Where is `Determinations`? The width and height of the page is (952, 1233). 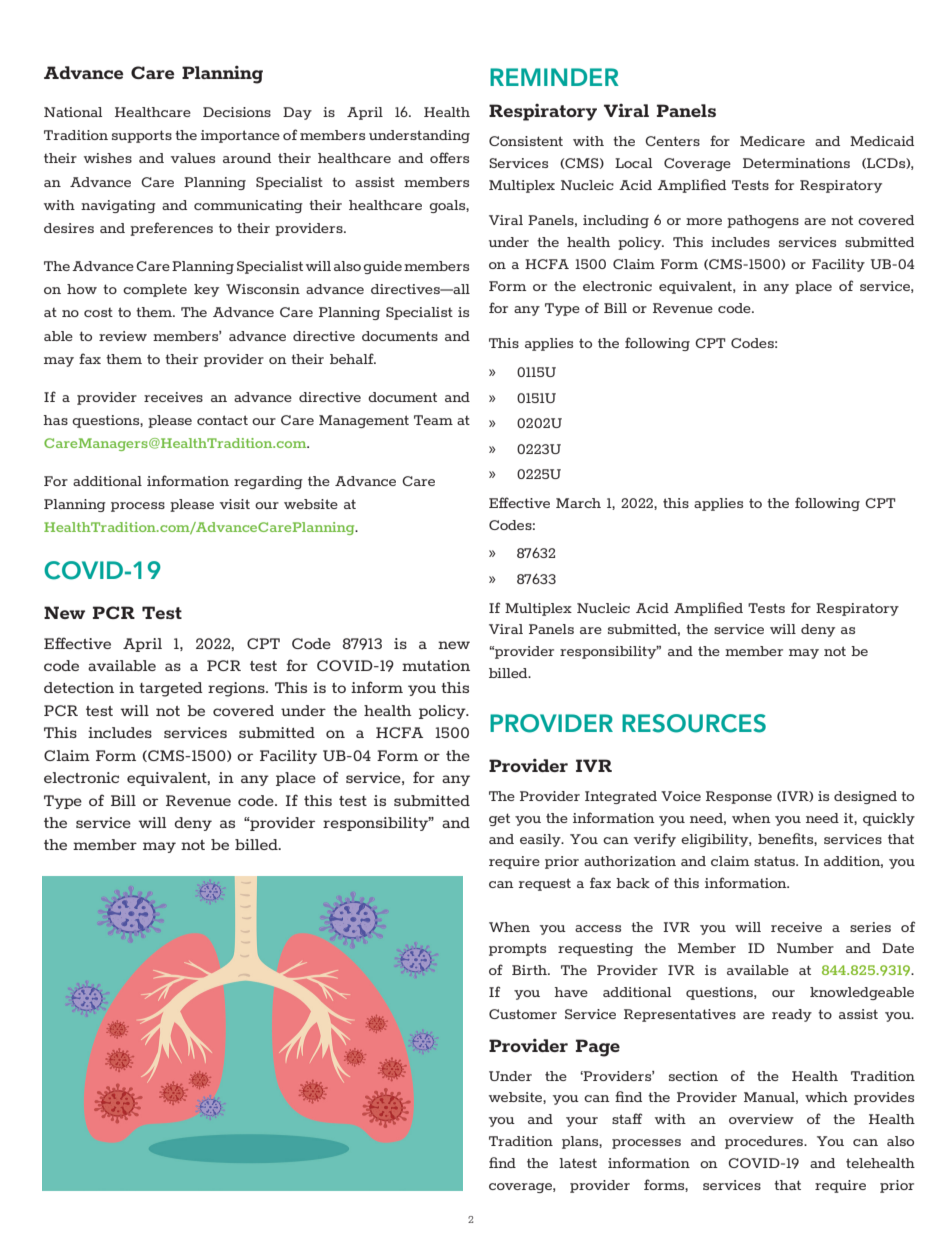 Determinations is located at coordinates (796, 163).
